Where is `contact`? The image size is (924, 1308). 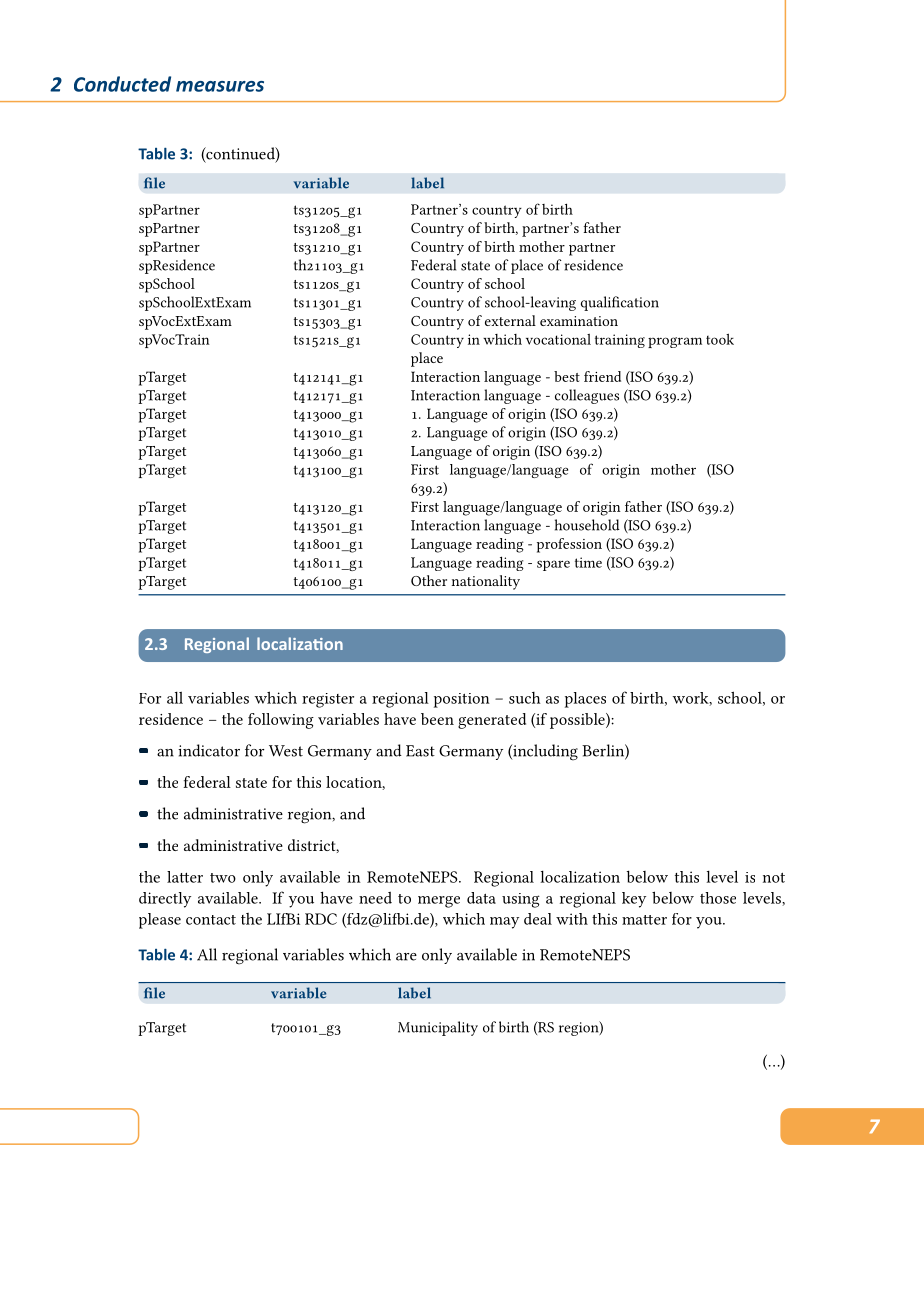 contact is located at coordinates (211, 920).
